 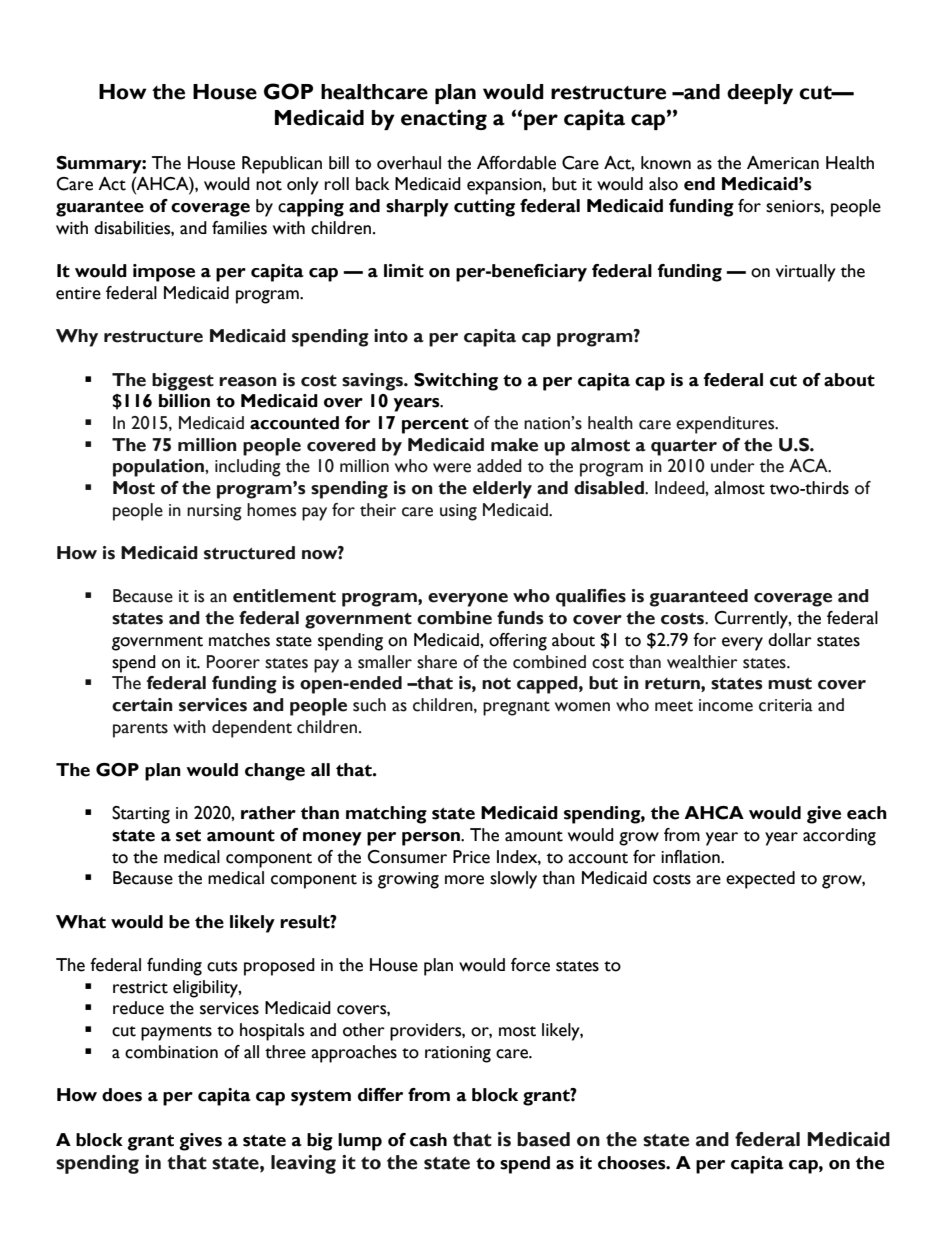 What do you see at coordinates (282, 165) in the document?
I see `Republican` at bounding box center [282, 165].
